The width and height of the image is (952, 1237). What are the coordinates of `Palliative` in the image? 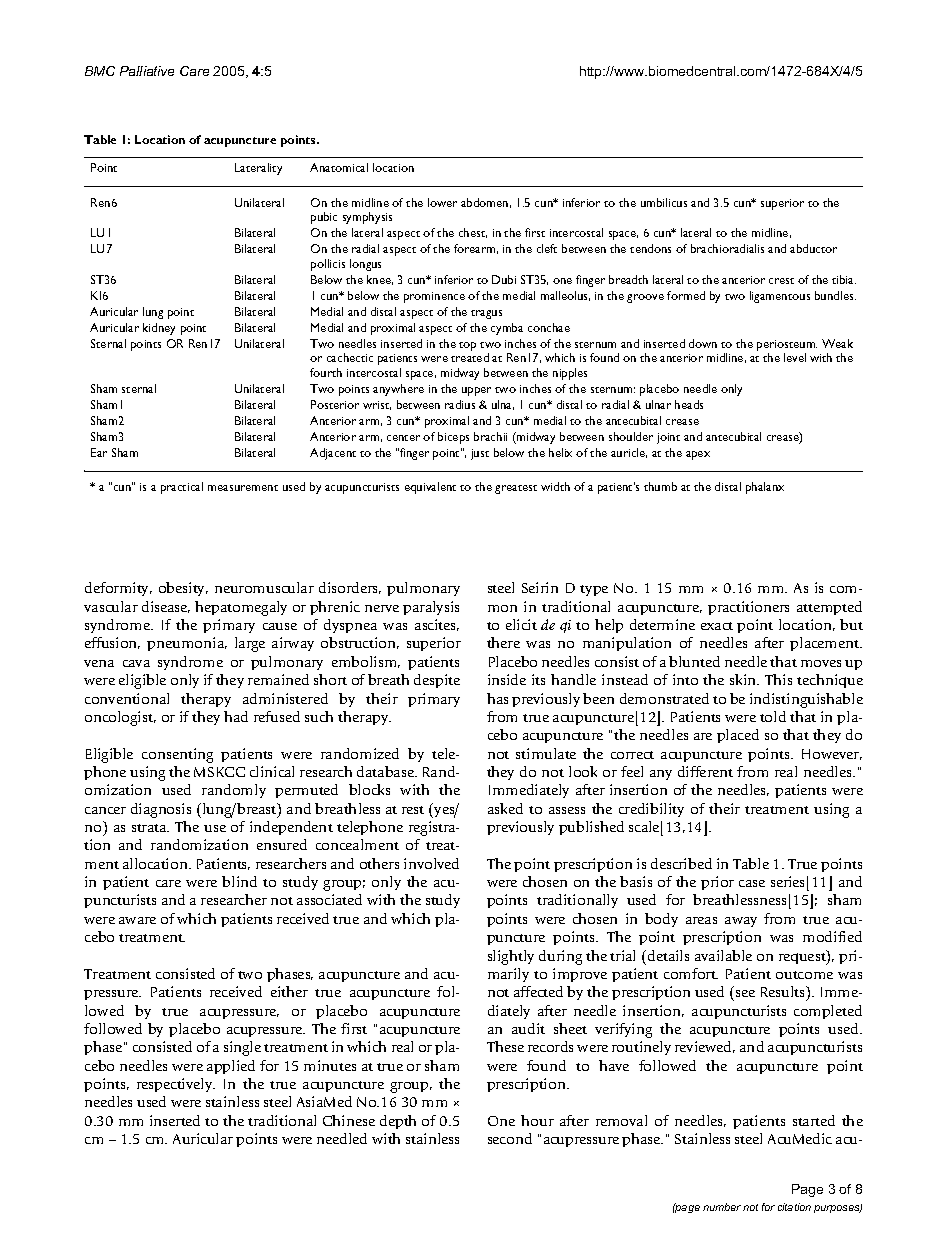 It's located at (147, 71).
